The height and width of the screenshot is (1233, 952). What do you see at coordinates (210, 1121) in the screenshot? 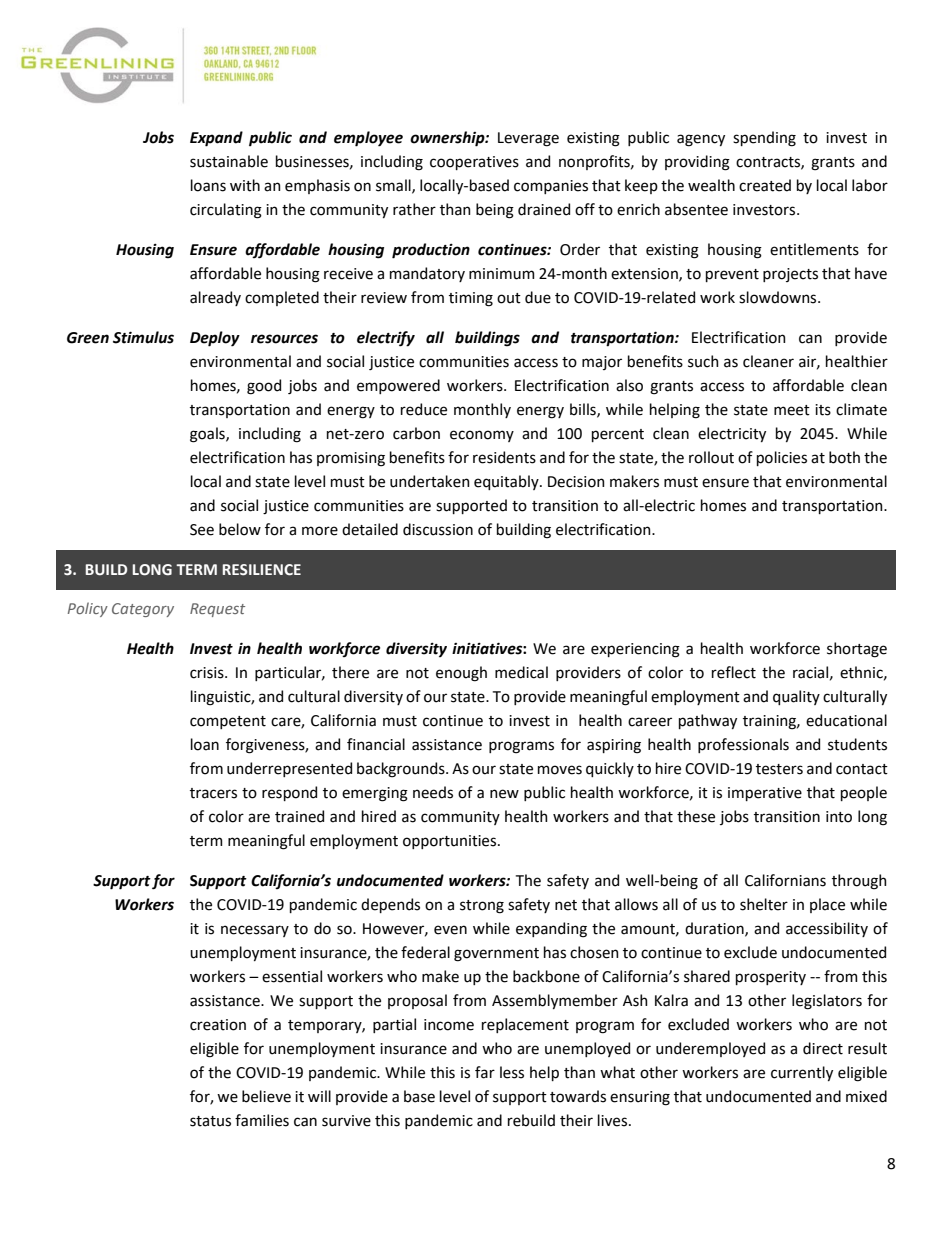
I see `status` at bounding box center [210, 1121].
